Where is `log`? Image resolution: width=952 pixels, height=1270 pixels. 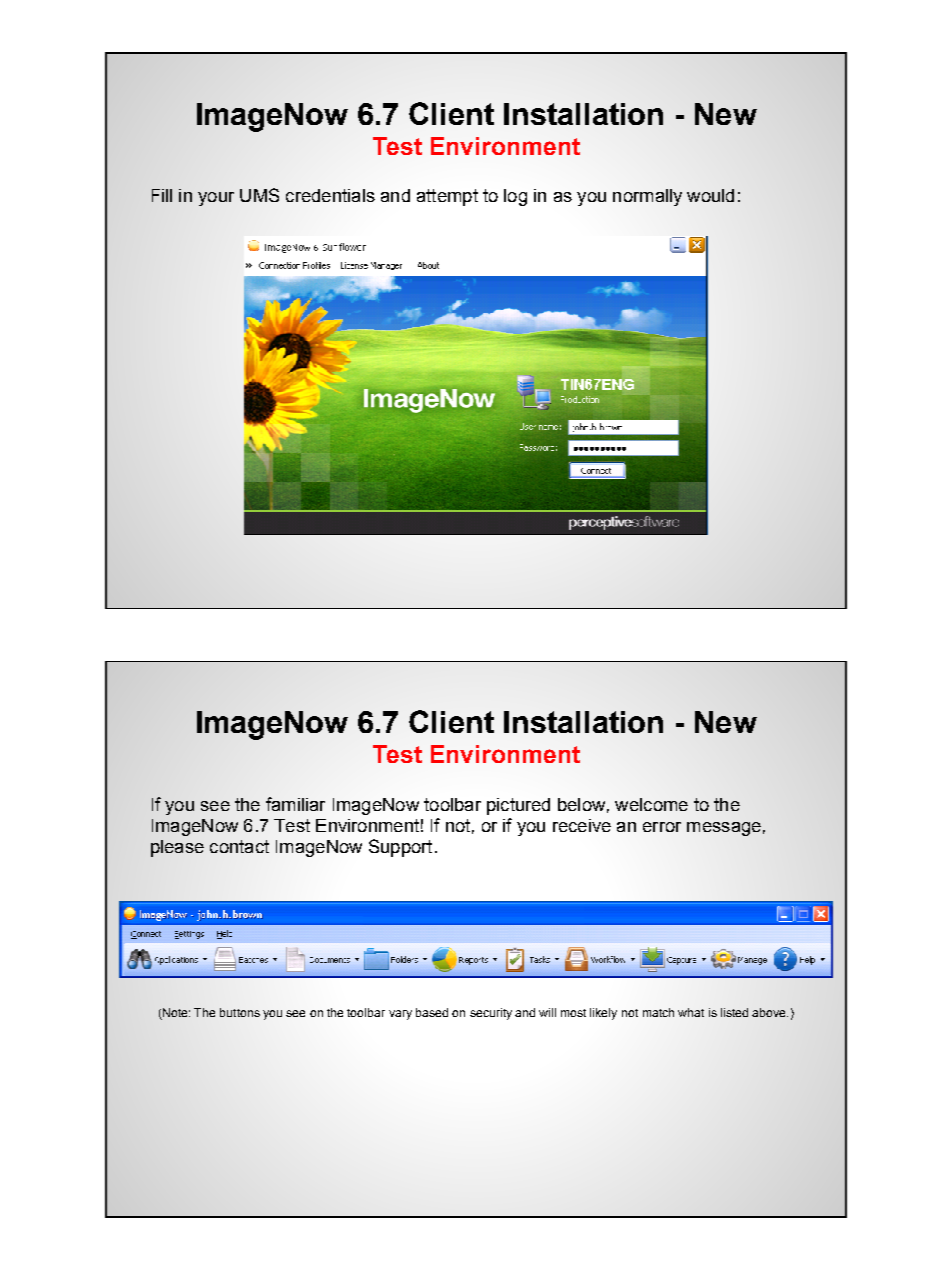 log is located at coordinates (515, 197).
